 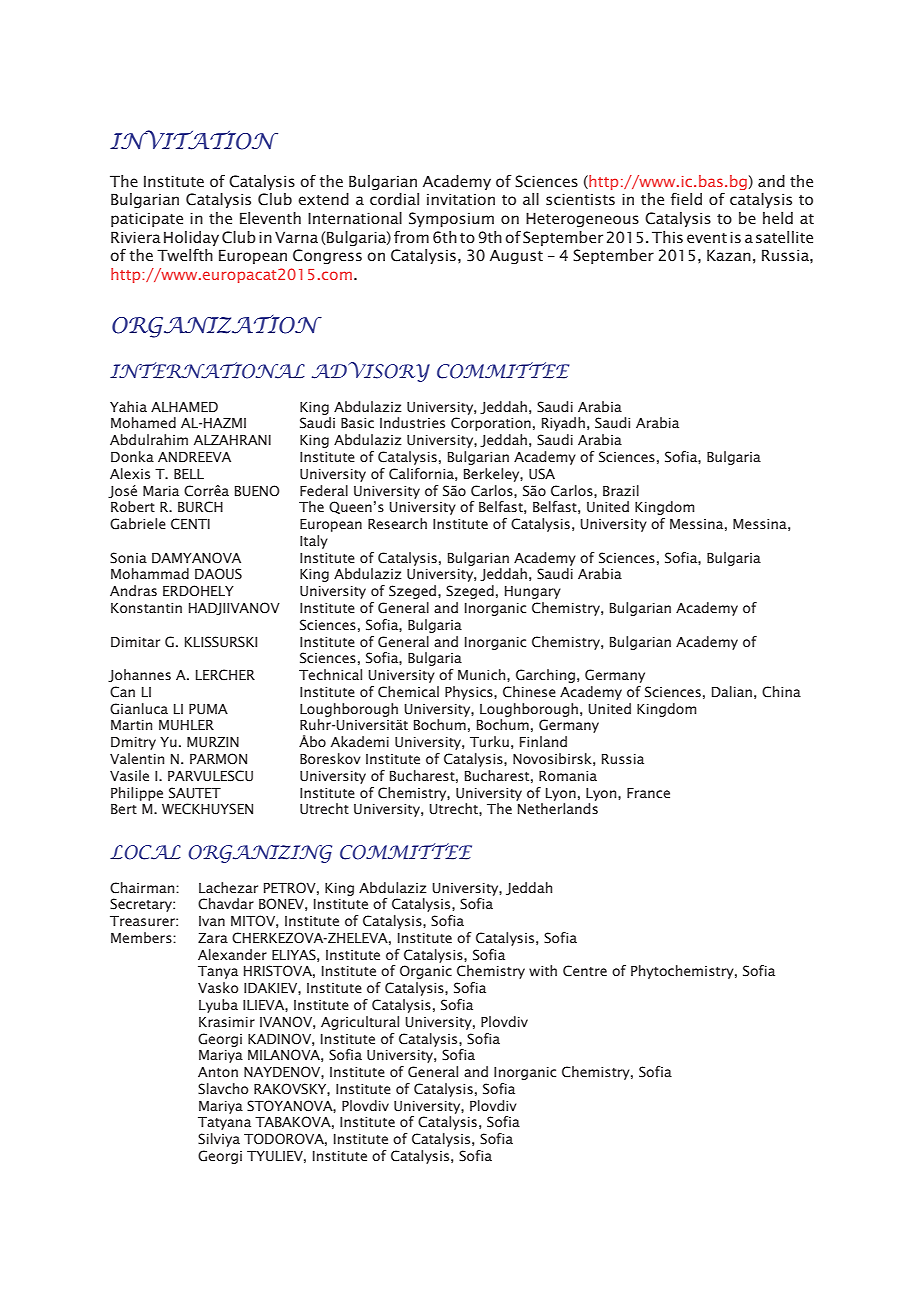 I want to click on Anton, so click(x=218, y=1072).
